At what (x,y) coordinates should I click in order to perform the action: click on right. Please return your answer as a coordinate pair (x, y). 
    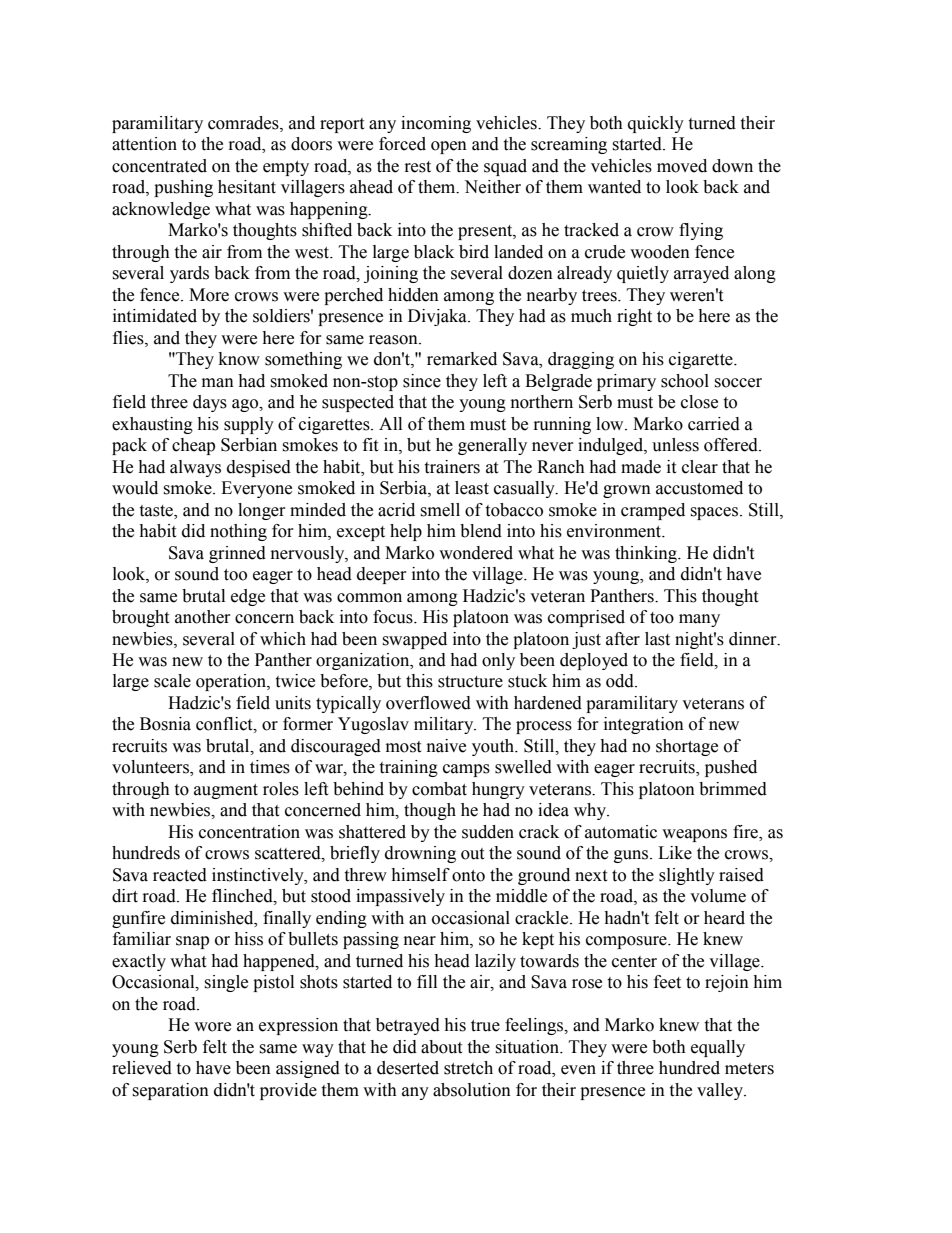
    Looking at the image, I should click on (634, 317).
